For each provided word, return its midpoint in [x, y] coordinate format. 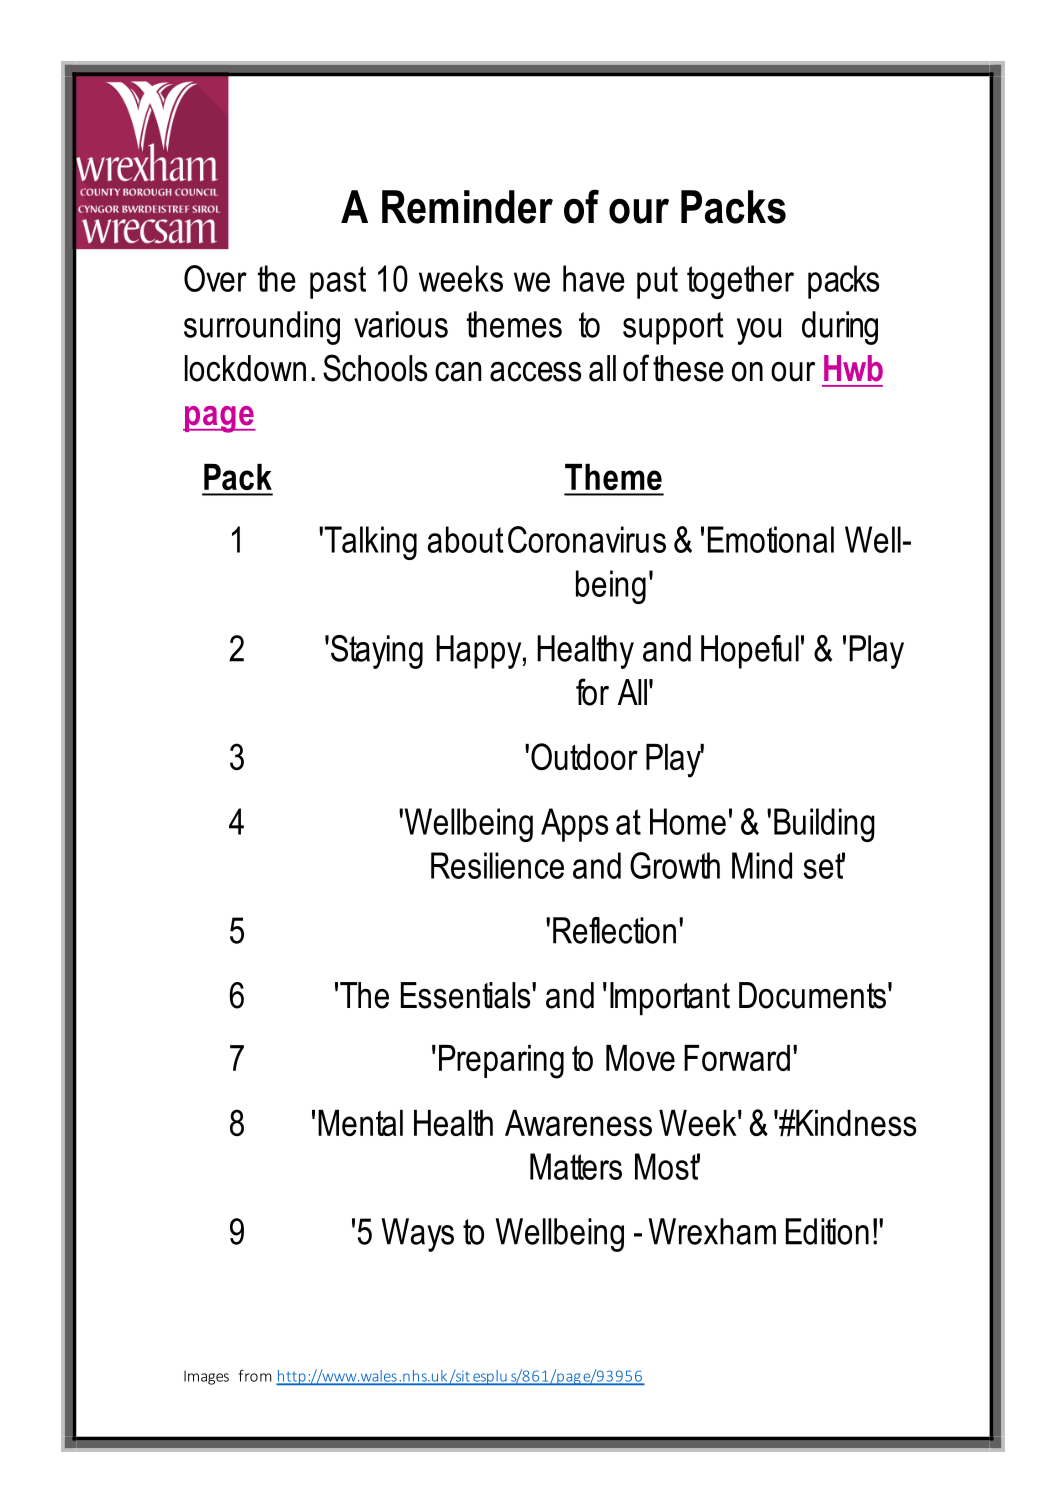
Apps [574, 825]
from [255, 1376]
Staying [377, 652]
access [536, 372]
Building [824, 825]
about [465, 539]
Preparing [501, 1062]
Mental [360, 1123]
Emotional [771, 539]
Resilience [497, 865]
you [759, 331]
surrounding [262, 328]
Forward [737, 1058]
